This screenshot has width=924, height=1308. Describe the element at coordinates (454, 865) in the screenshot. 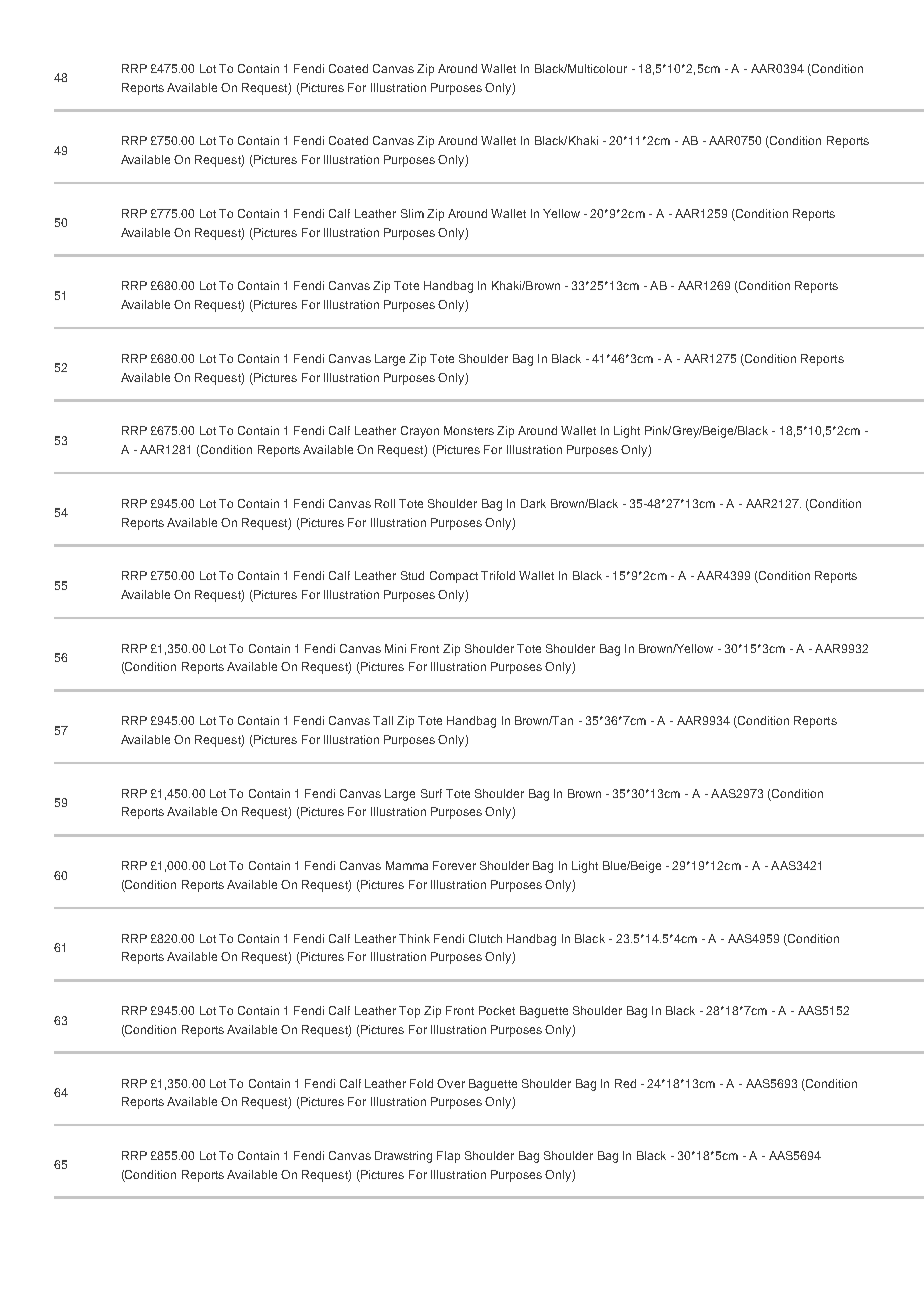

I see `Forever` at that location.
